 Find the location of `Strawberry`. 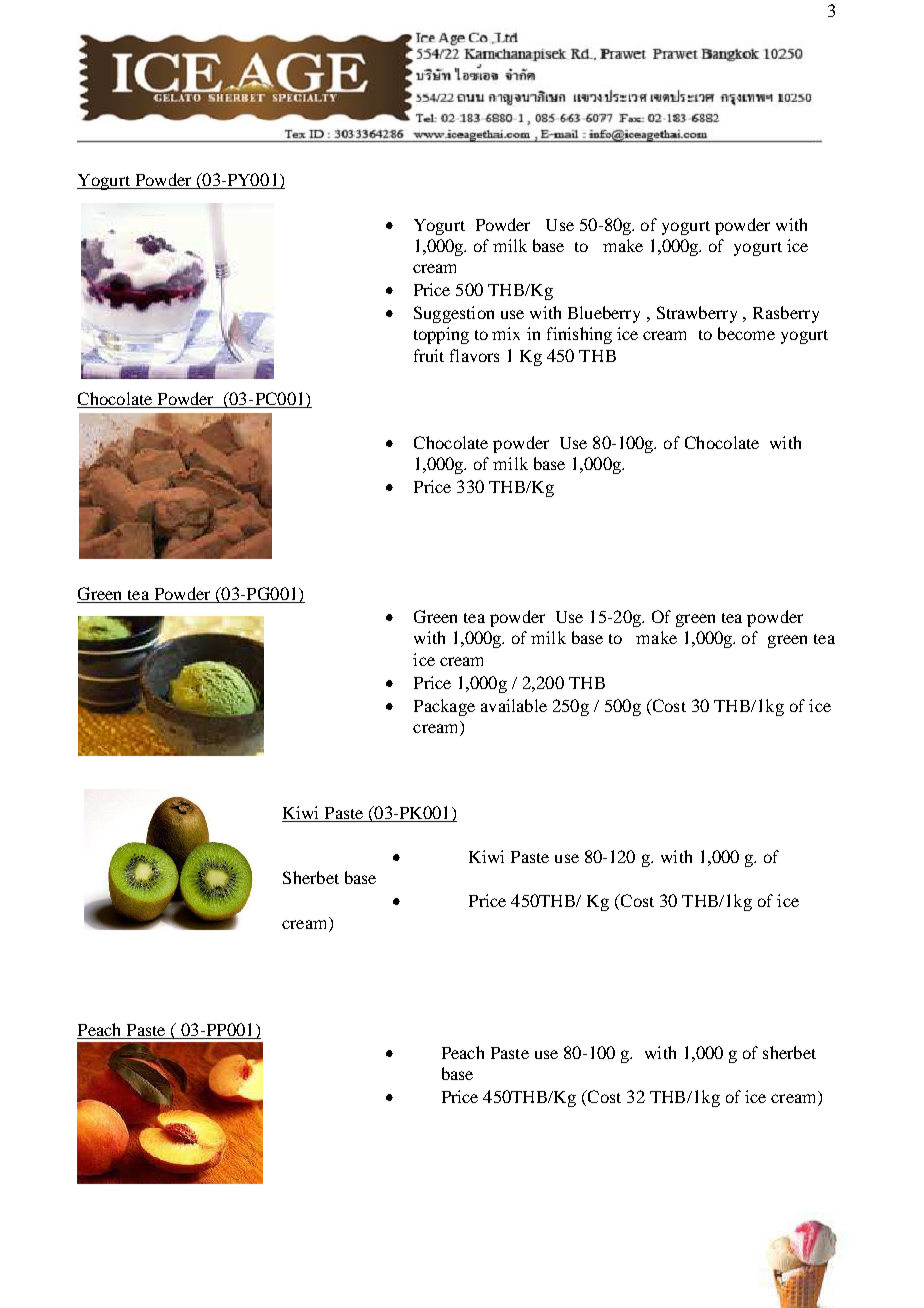

Strawberry is located at coordinates (697, 314).
